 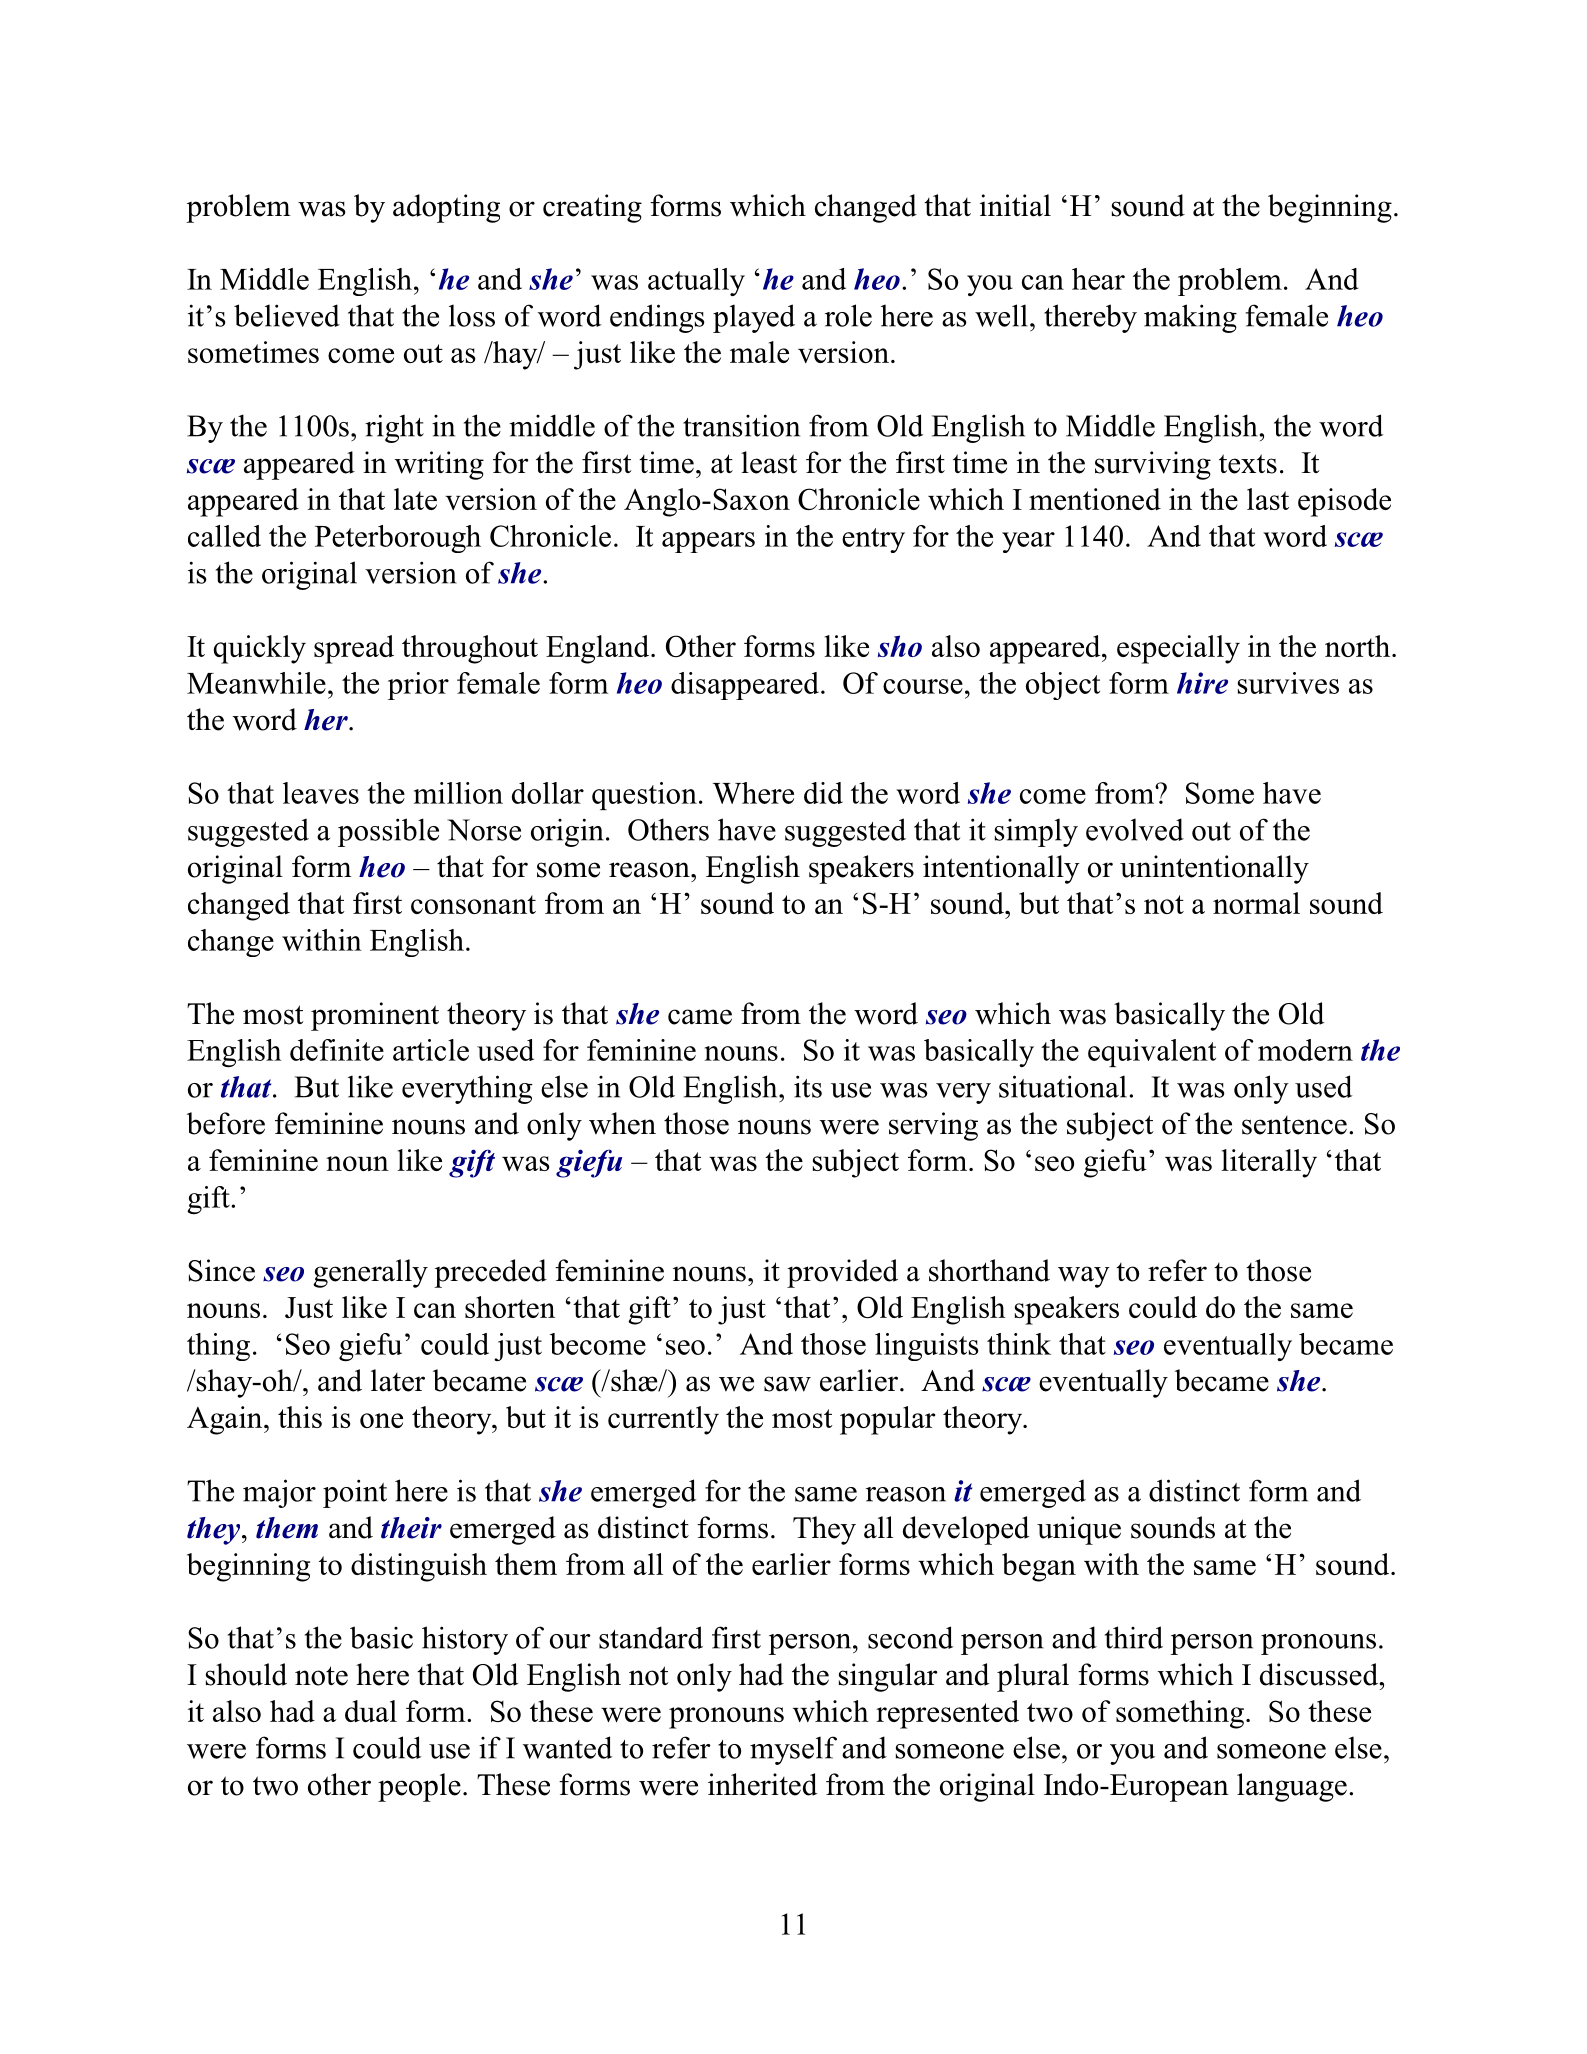 What do you see at coordinates (793, 1750) in the screenshot?
I see `myself` at bounding box center [793, 1750].
